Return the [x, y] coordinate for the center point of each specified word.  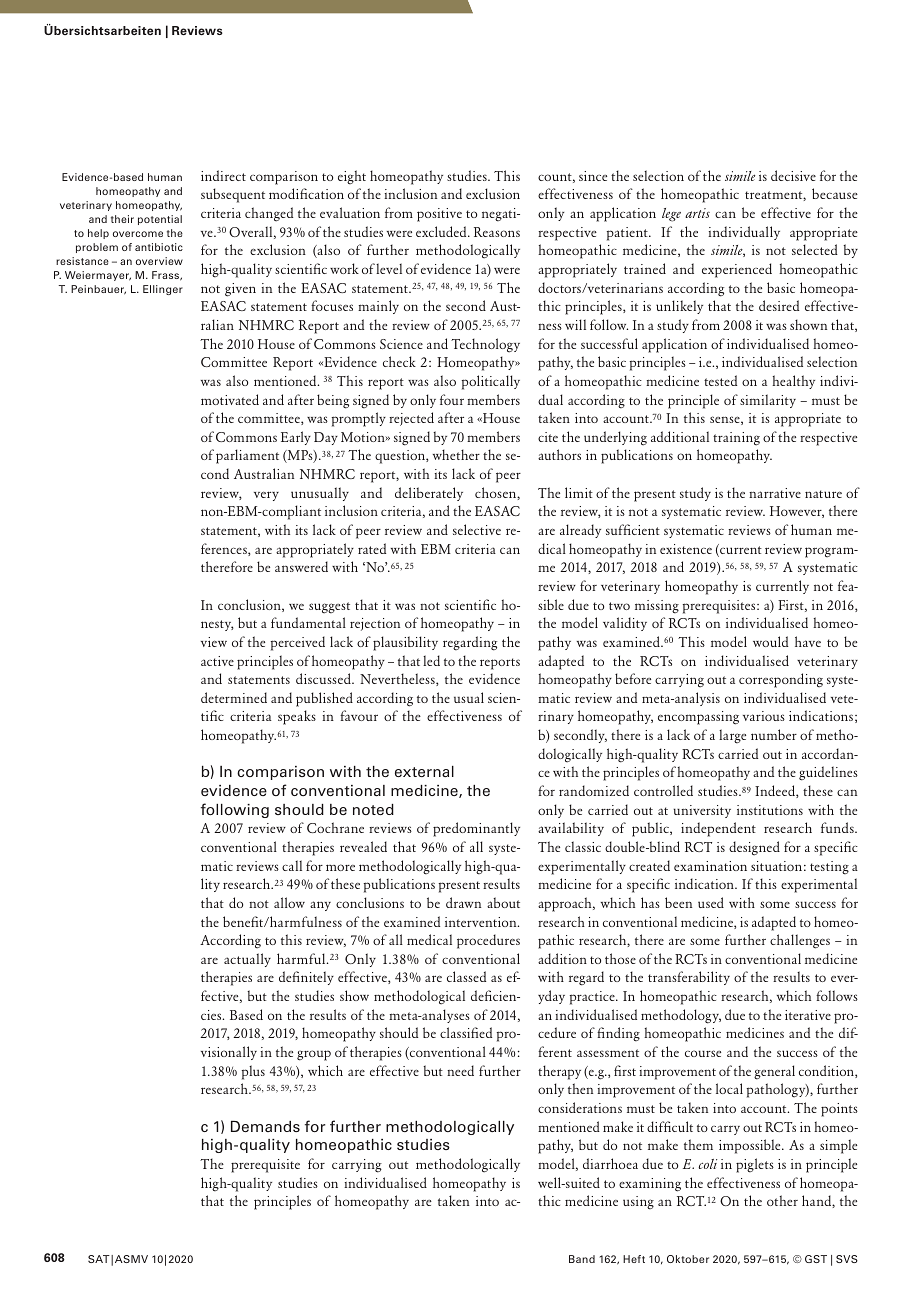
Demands [265, 1126]
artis [697, 213]
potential [160, 220]
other [782, 1200]
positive [439, 215]
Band [582, 1259]
